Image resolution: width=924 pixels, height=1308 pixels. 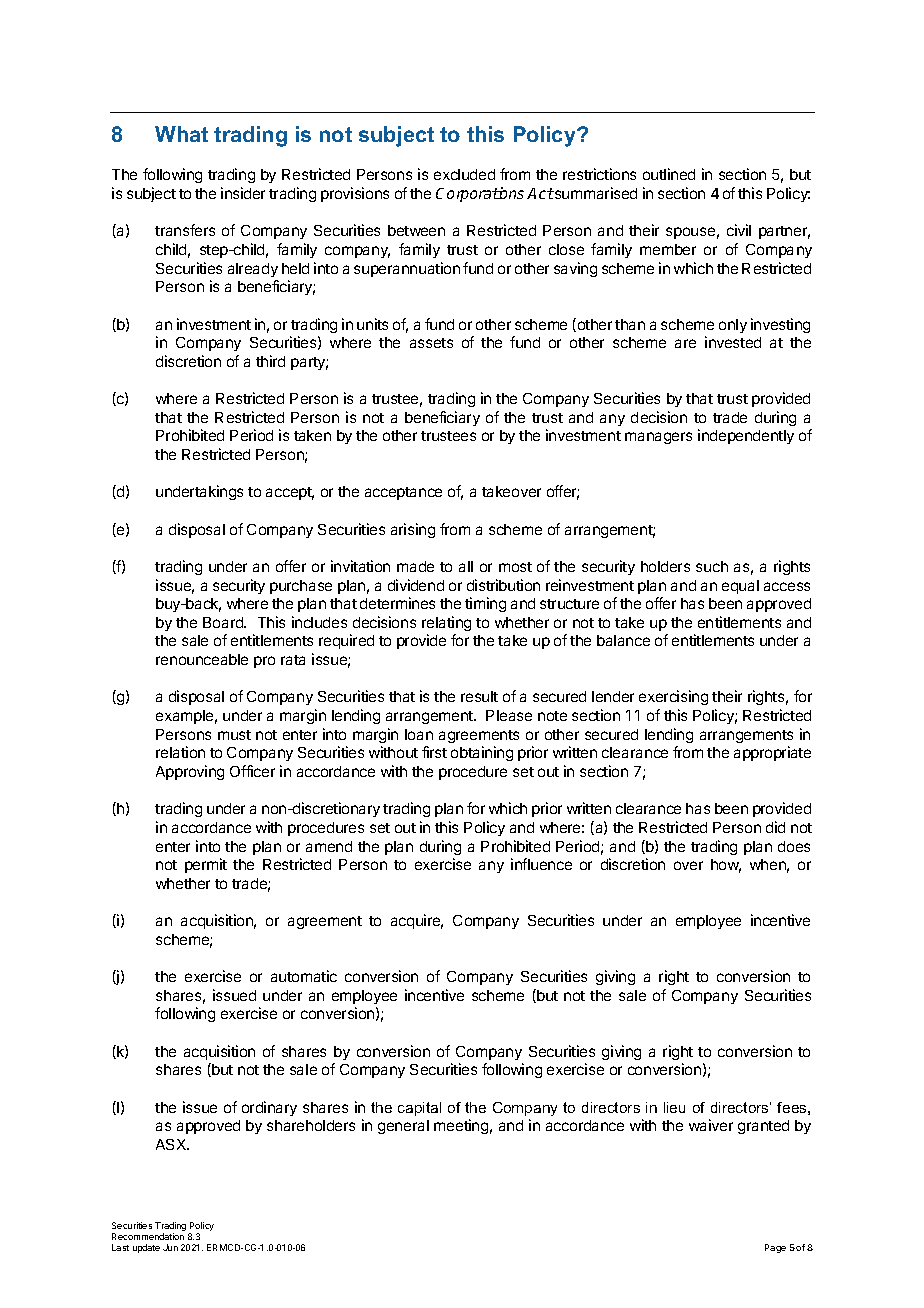 I want to click on obtaining, so click(x=482, y=753).
